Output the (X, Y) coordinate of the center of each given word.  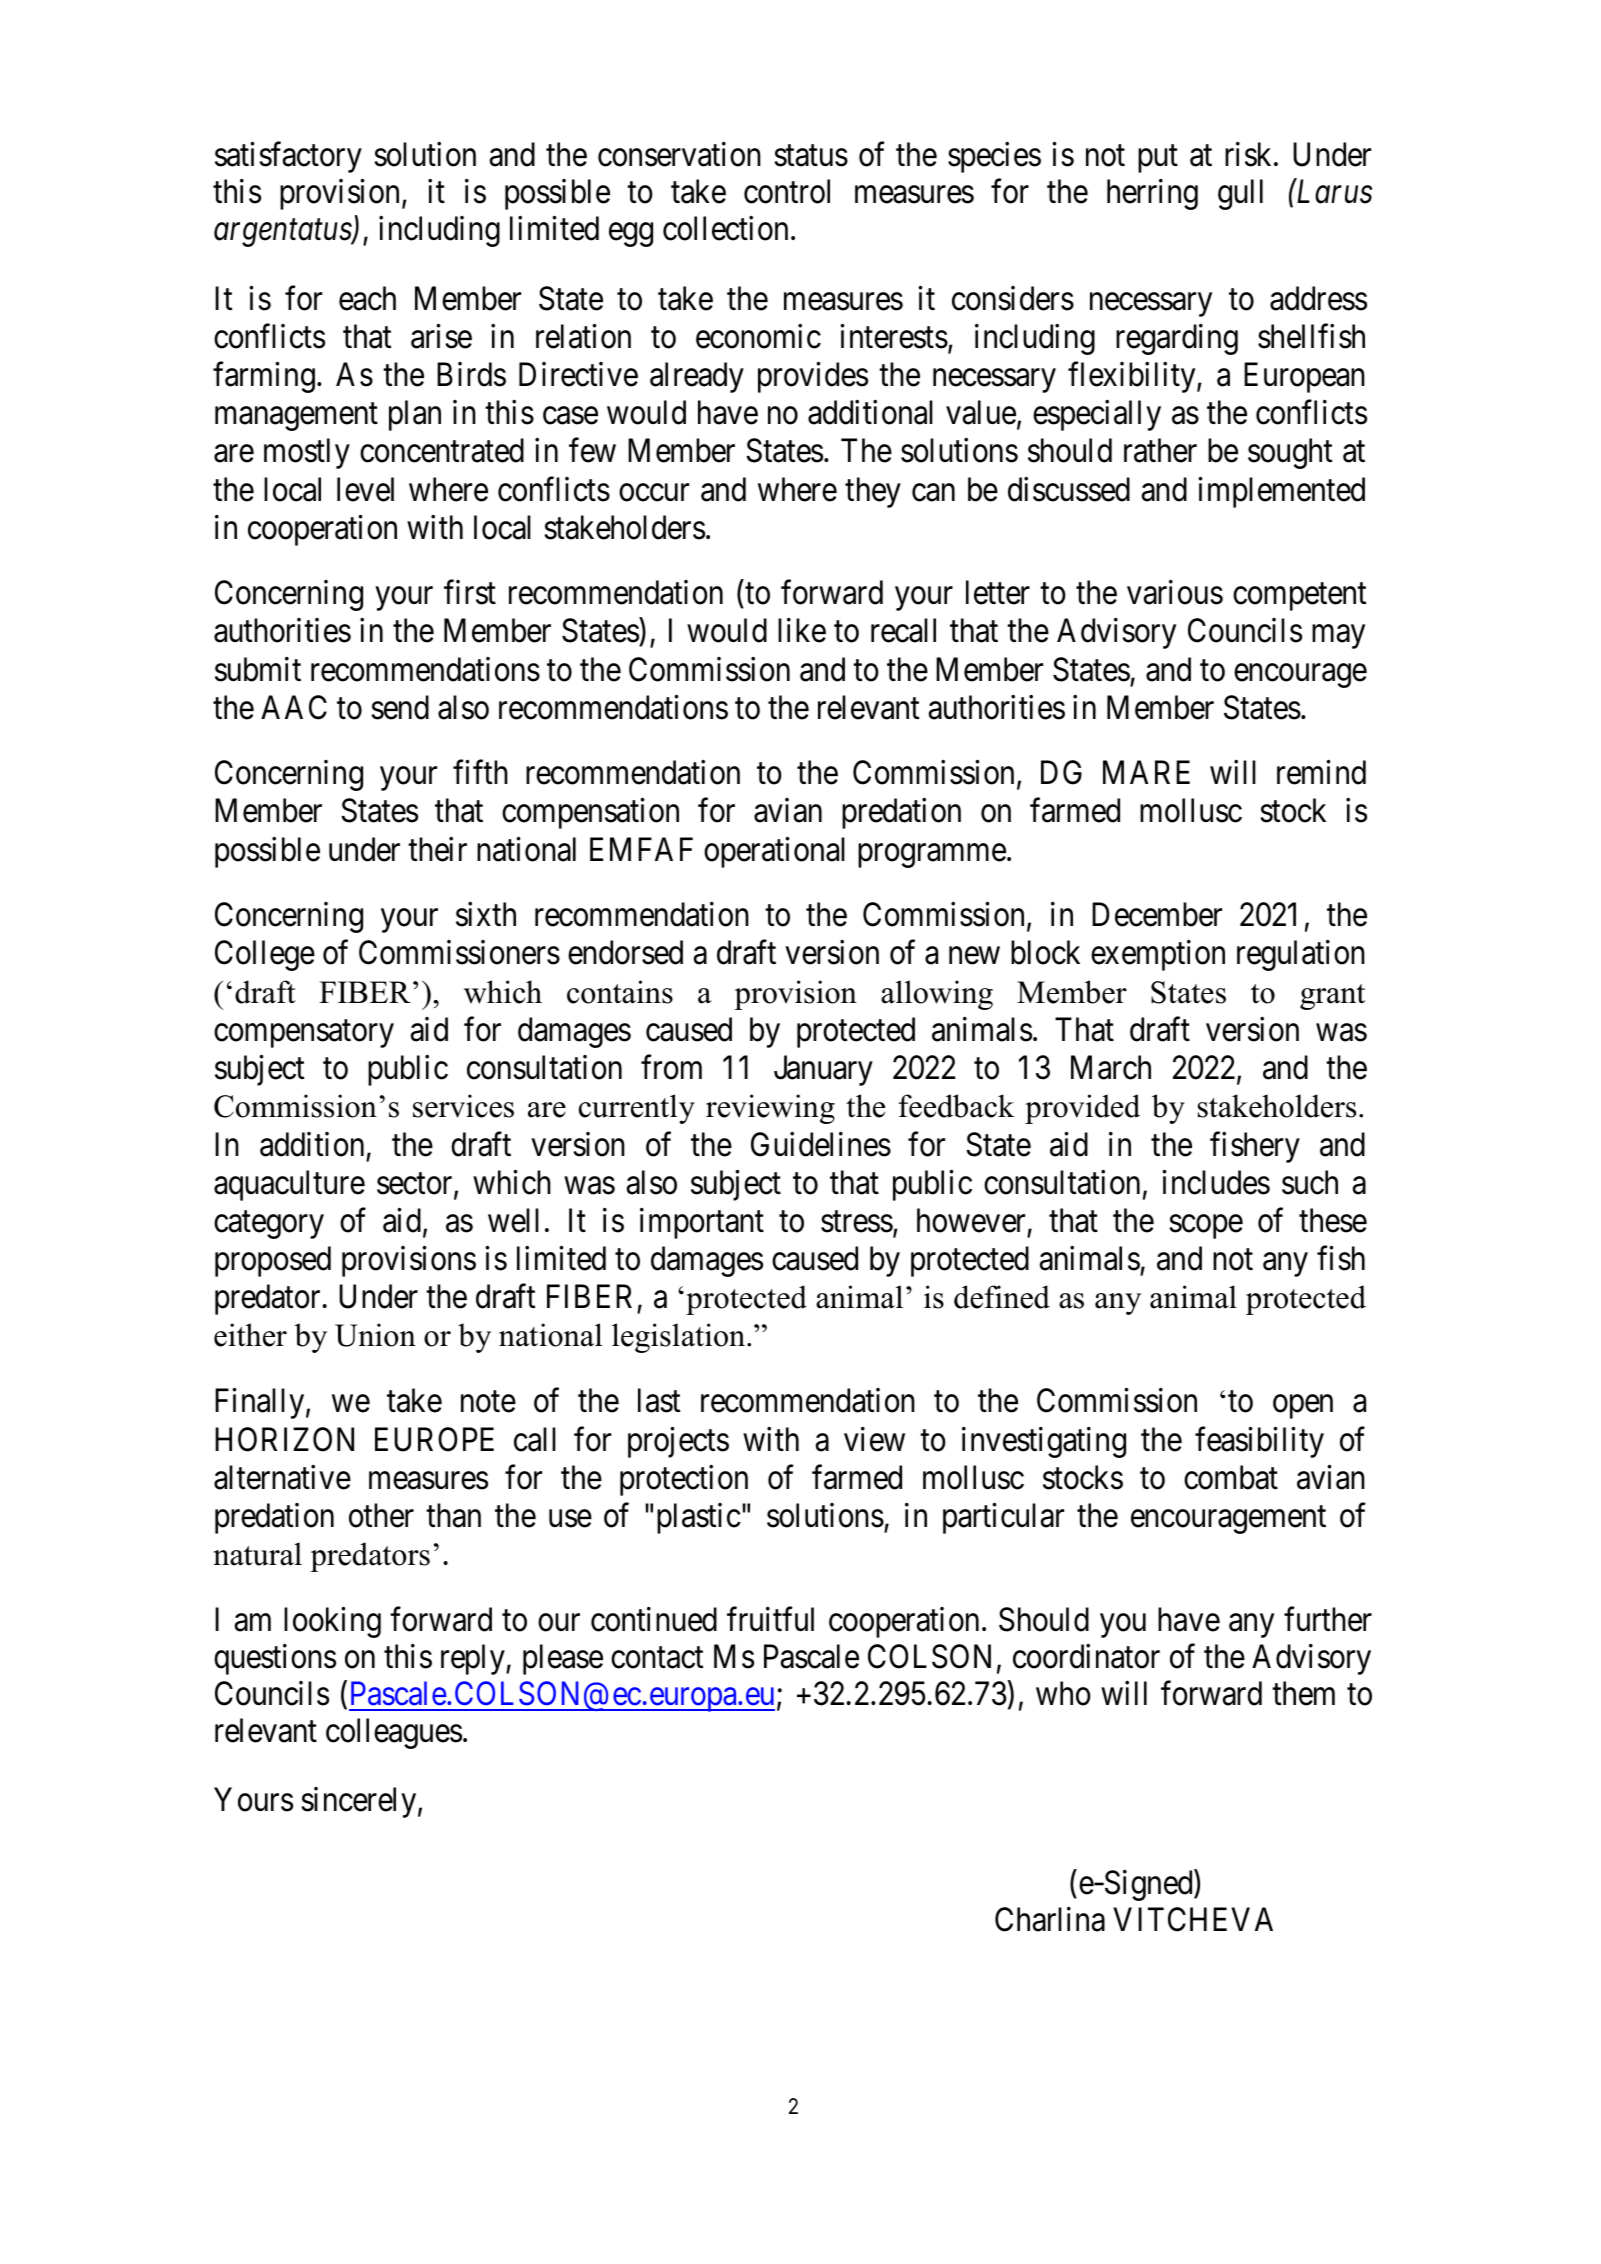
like (802, 630)
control (787, 191)
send (400, 707)
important (702, 1223)
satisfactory (288, 157)
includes (1216, 1182)
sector (416, 1185)
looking (332, 1622)
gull (1240, 194)
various (1175, 592)
